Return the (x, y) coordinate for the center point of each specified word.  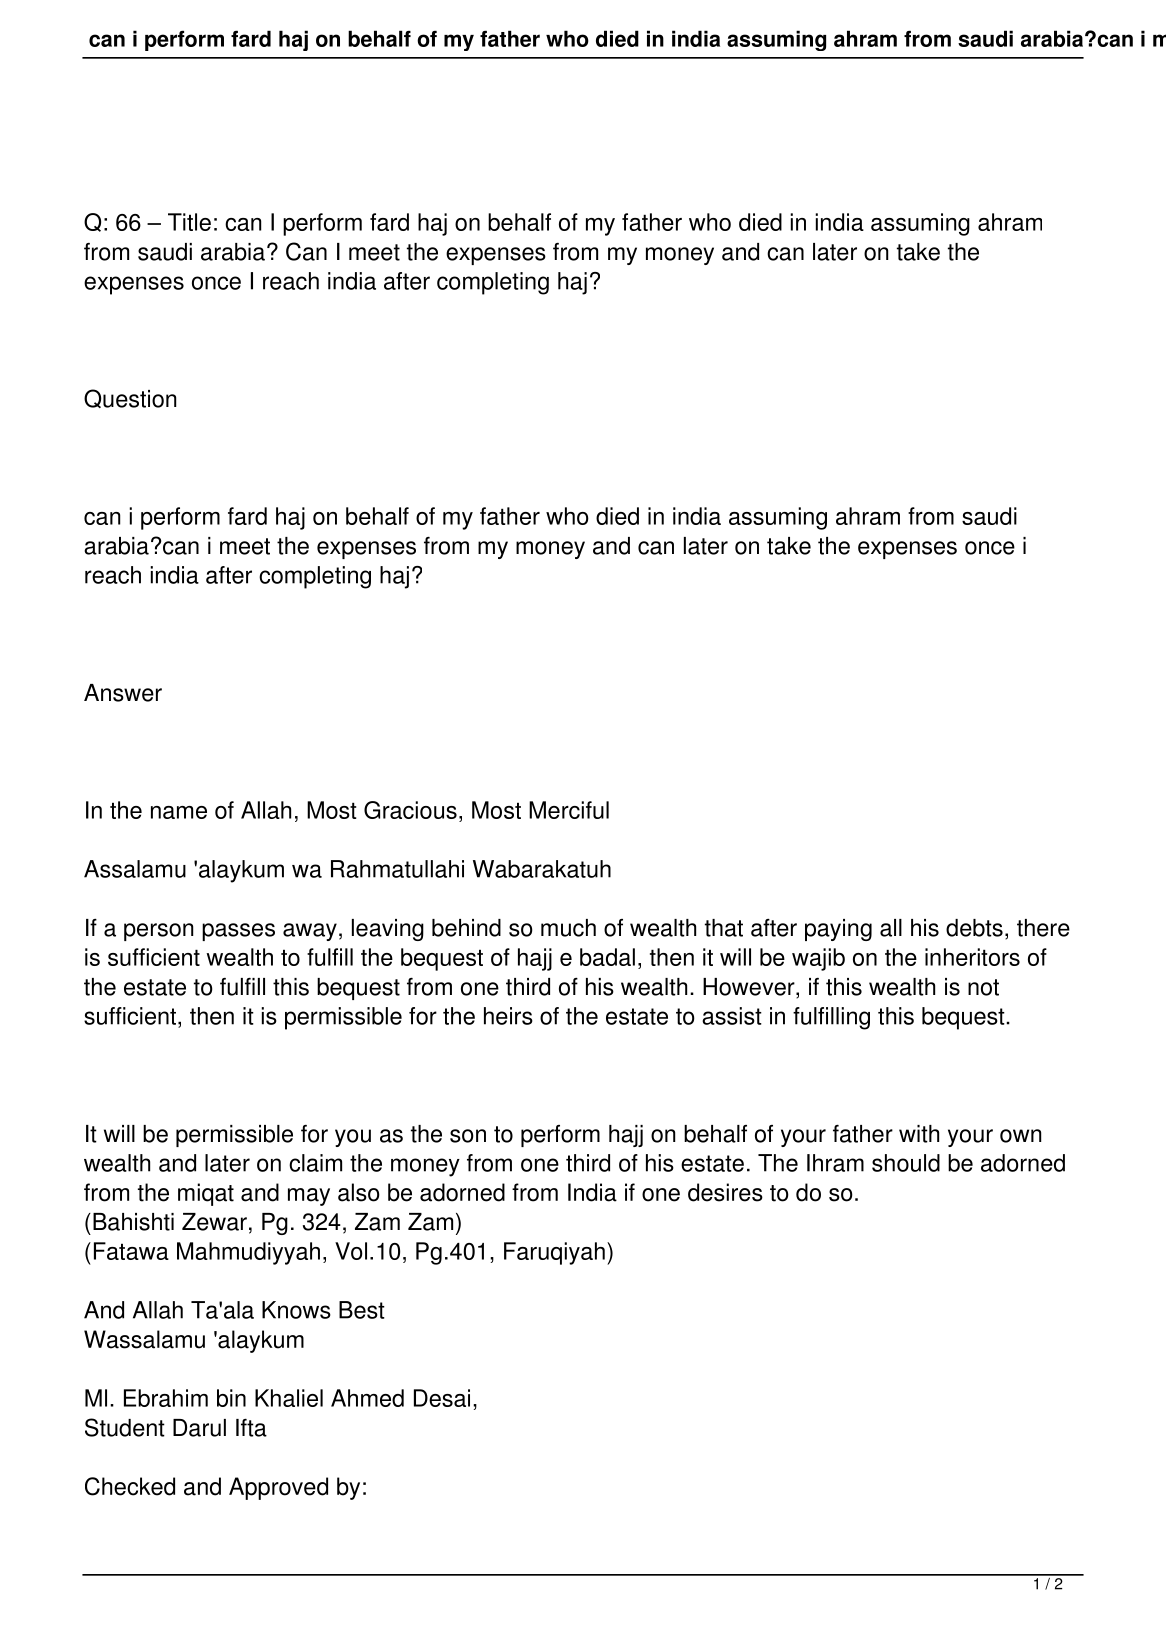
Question (130, 398)
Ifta (251, 1428)
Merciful (569, 810)
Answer (123, 693)
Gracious (410, 810)
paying (838, 930)
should (906, 1163)
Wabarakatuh (542, 869)
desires (725, 1192)
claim (315, 1163)
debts (974, 928)
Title (189, 222)
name (179, 812)
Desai (442, 1398)
